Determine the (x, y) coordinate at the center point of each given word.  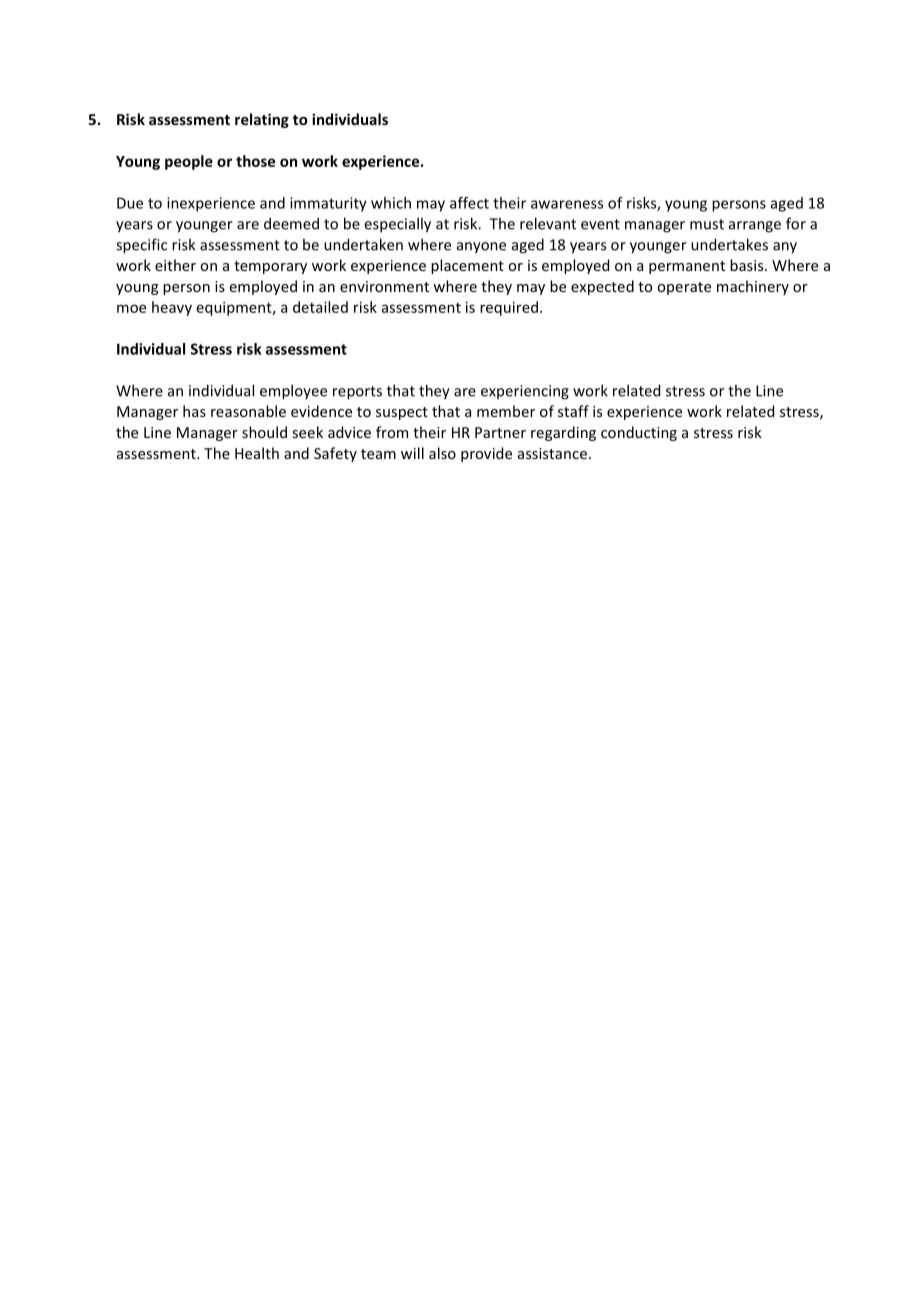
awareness (567, 204)
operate (684, 288)
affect (469, 203)
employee (293, 392)
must (707, 224)
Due (130, 203)
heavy (172, 308)
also (442, 453)
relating (262, 120)
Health (257, 453)
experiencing (525, 392)
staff (573, 411)
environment (384, 286)
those (255, 161)
